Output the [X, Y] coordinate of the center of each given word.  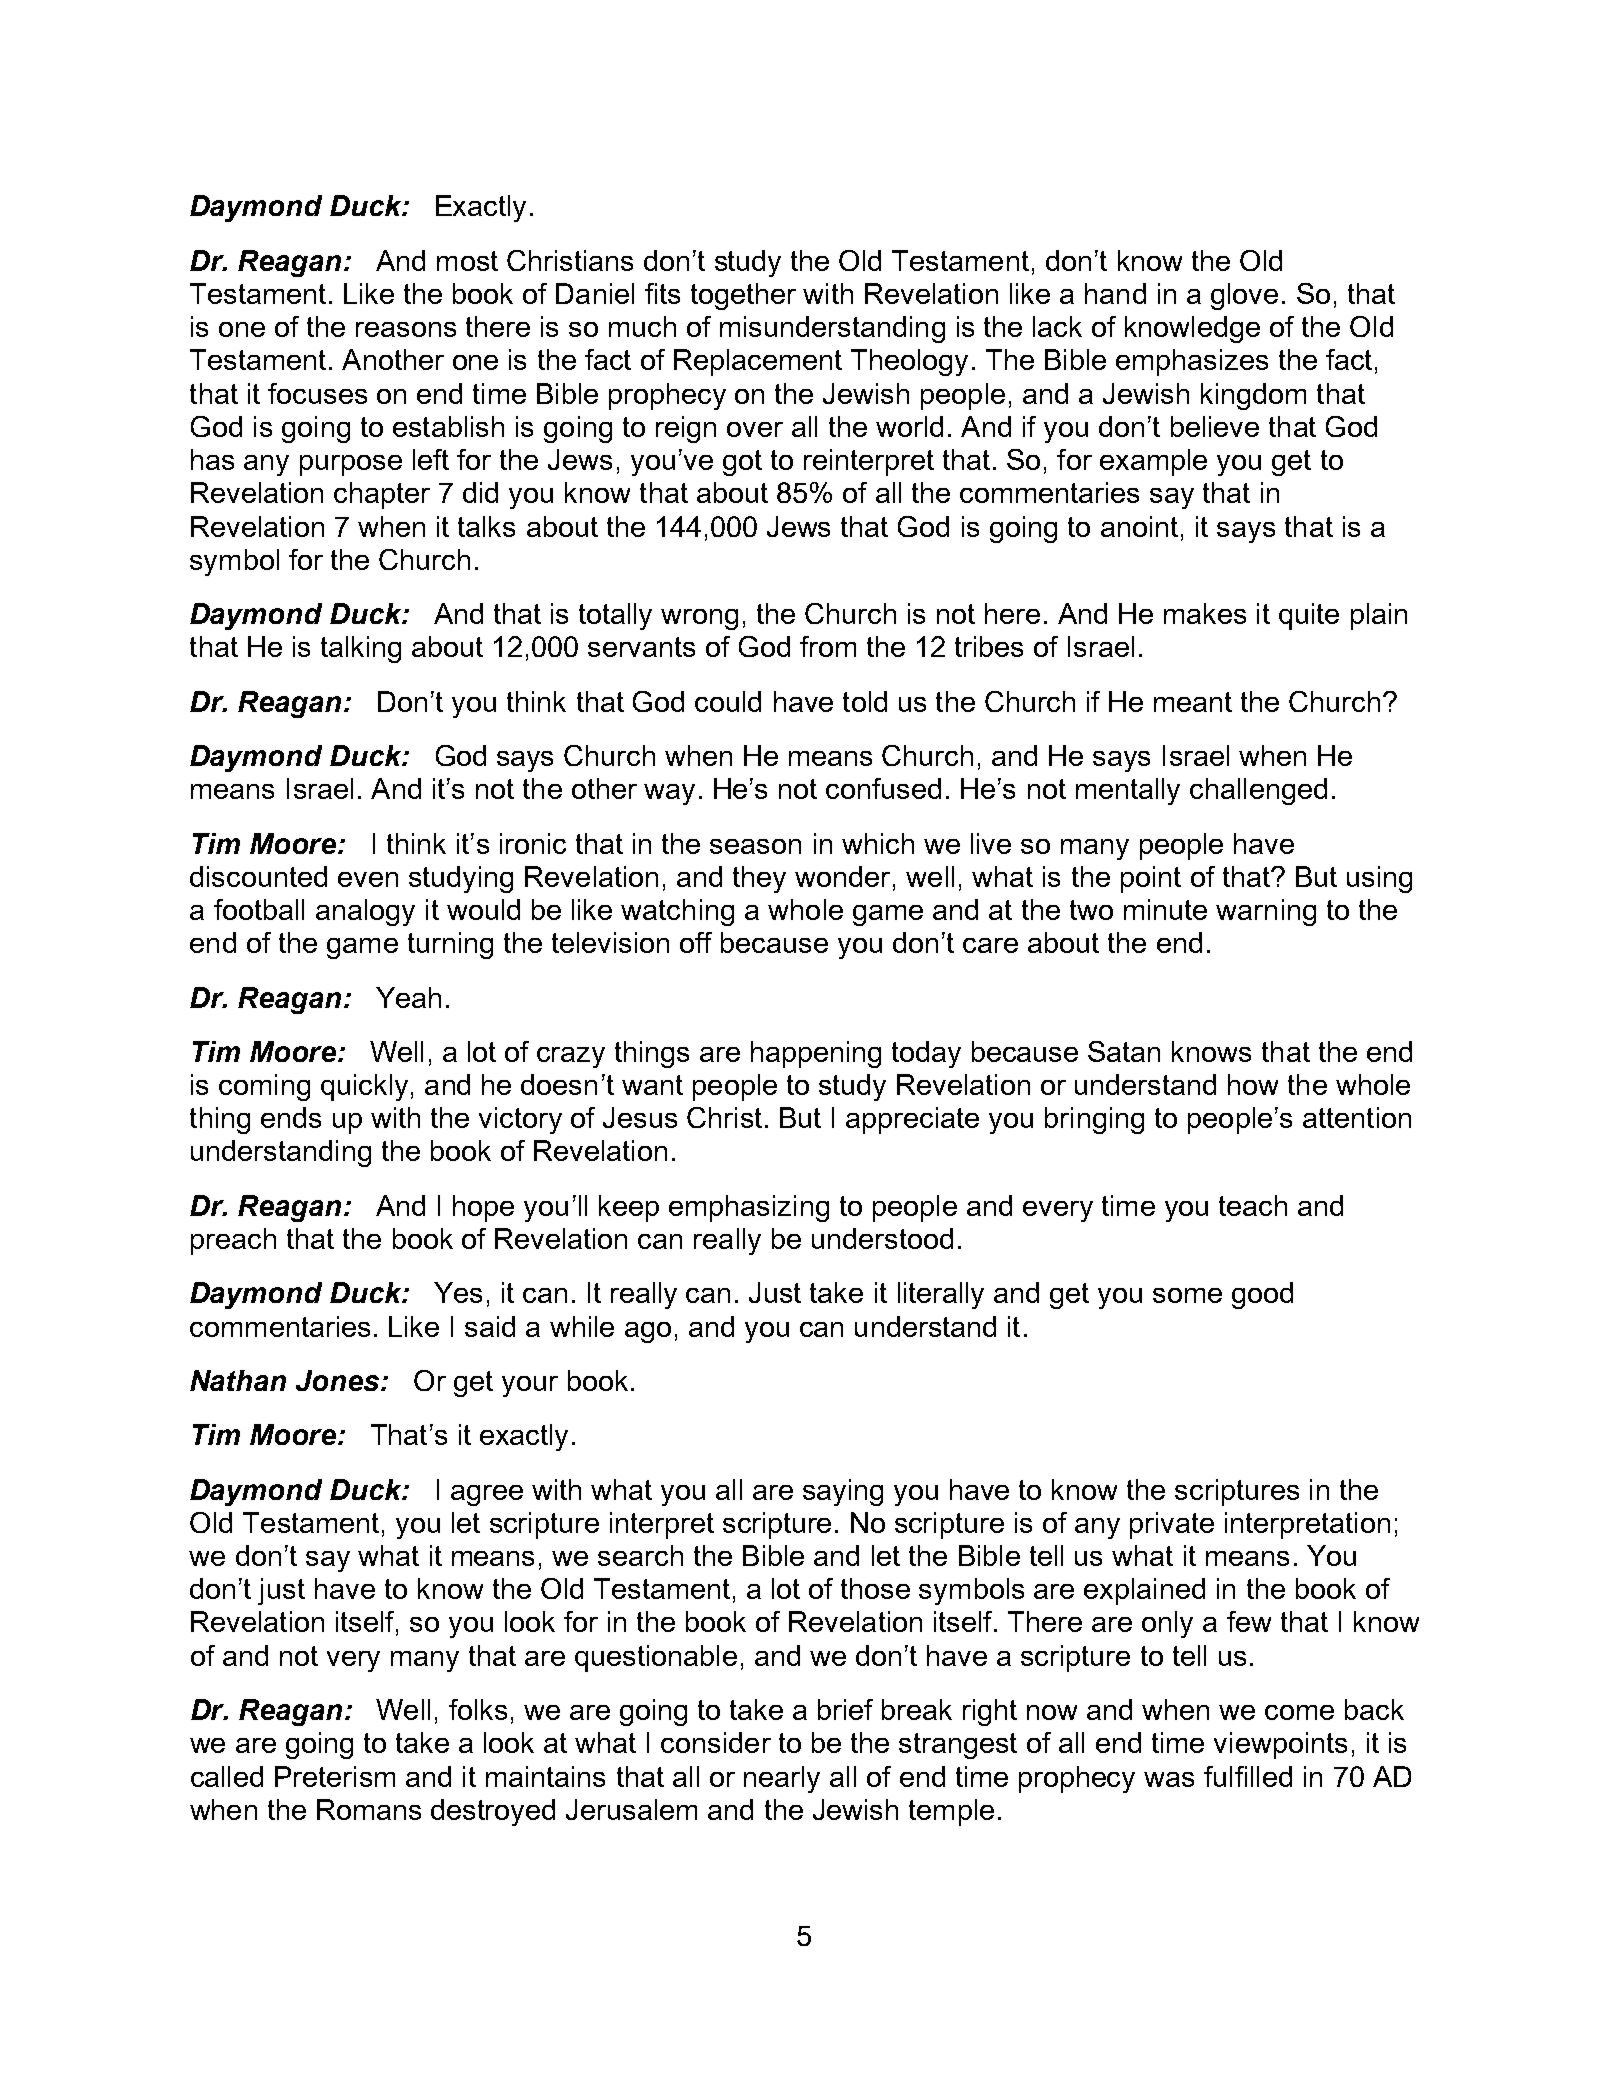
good [1262, 1295]
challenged [1258, 791]
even [368, 879]
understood [882, 1238]
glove [1244, 296]
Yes [458, 1292]
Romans [369, 1809]
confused [883, 788]
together [743, 296]
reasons [406, 329]
